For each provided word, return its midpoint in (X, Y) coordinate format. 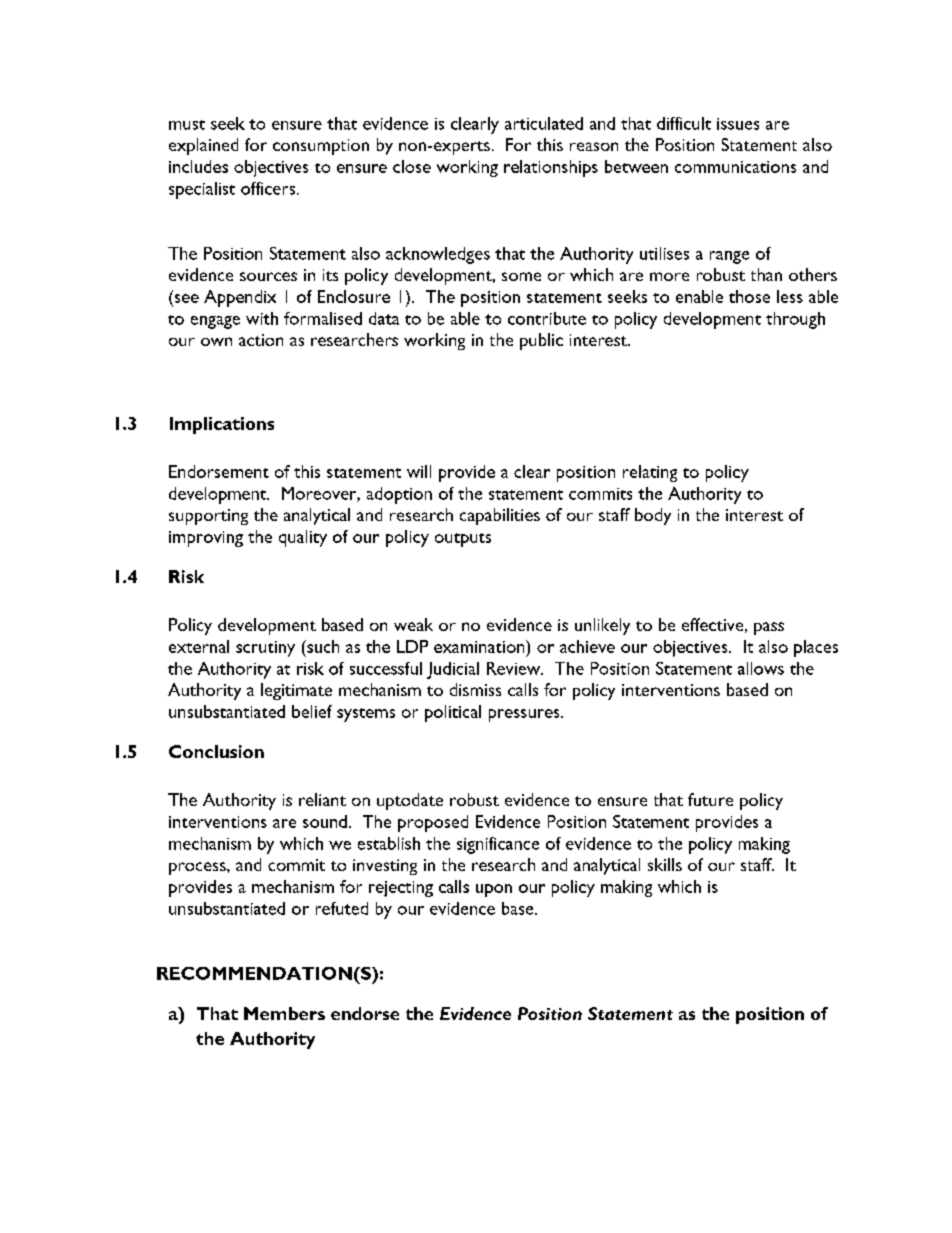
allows (761, 668)
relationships (551, 168)
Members (284, 1013)
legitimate (296, 691)
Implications (222, 425)
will (419, 471)
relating (650, 473)
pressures (525, 715)
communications (735, 167)
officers (269, 188)
